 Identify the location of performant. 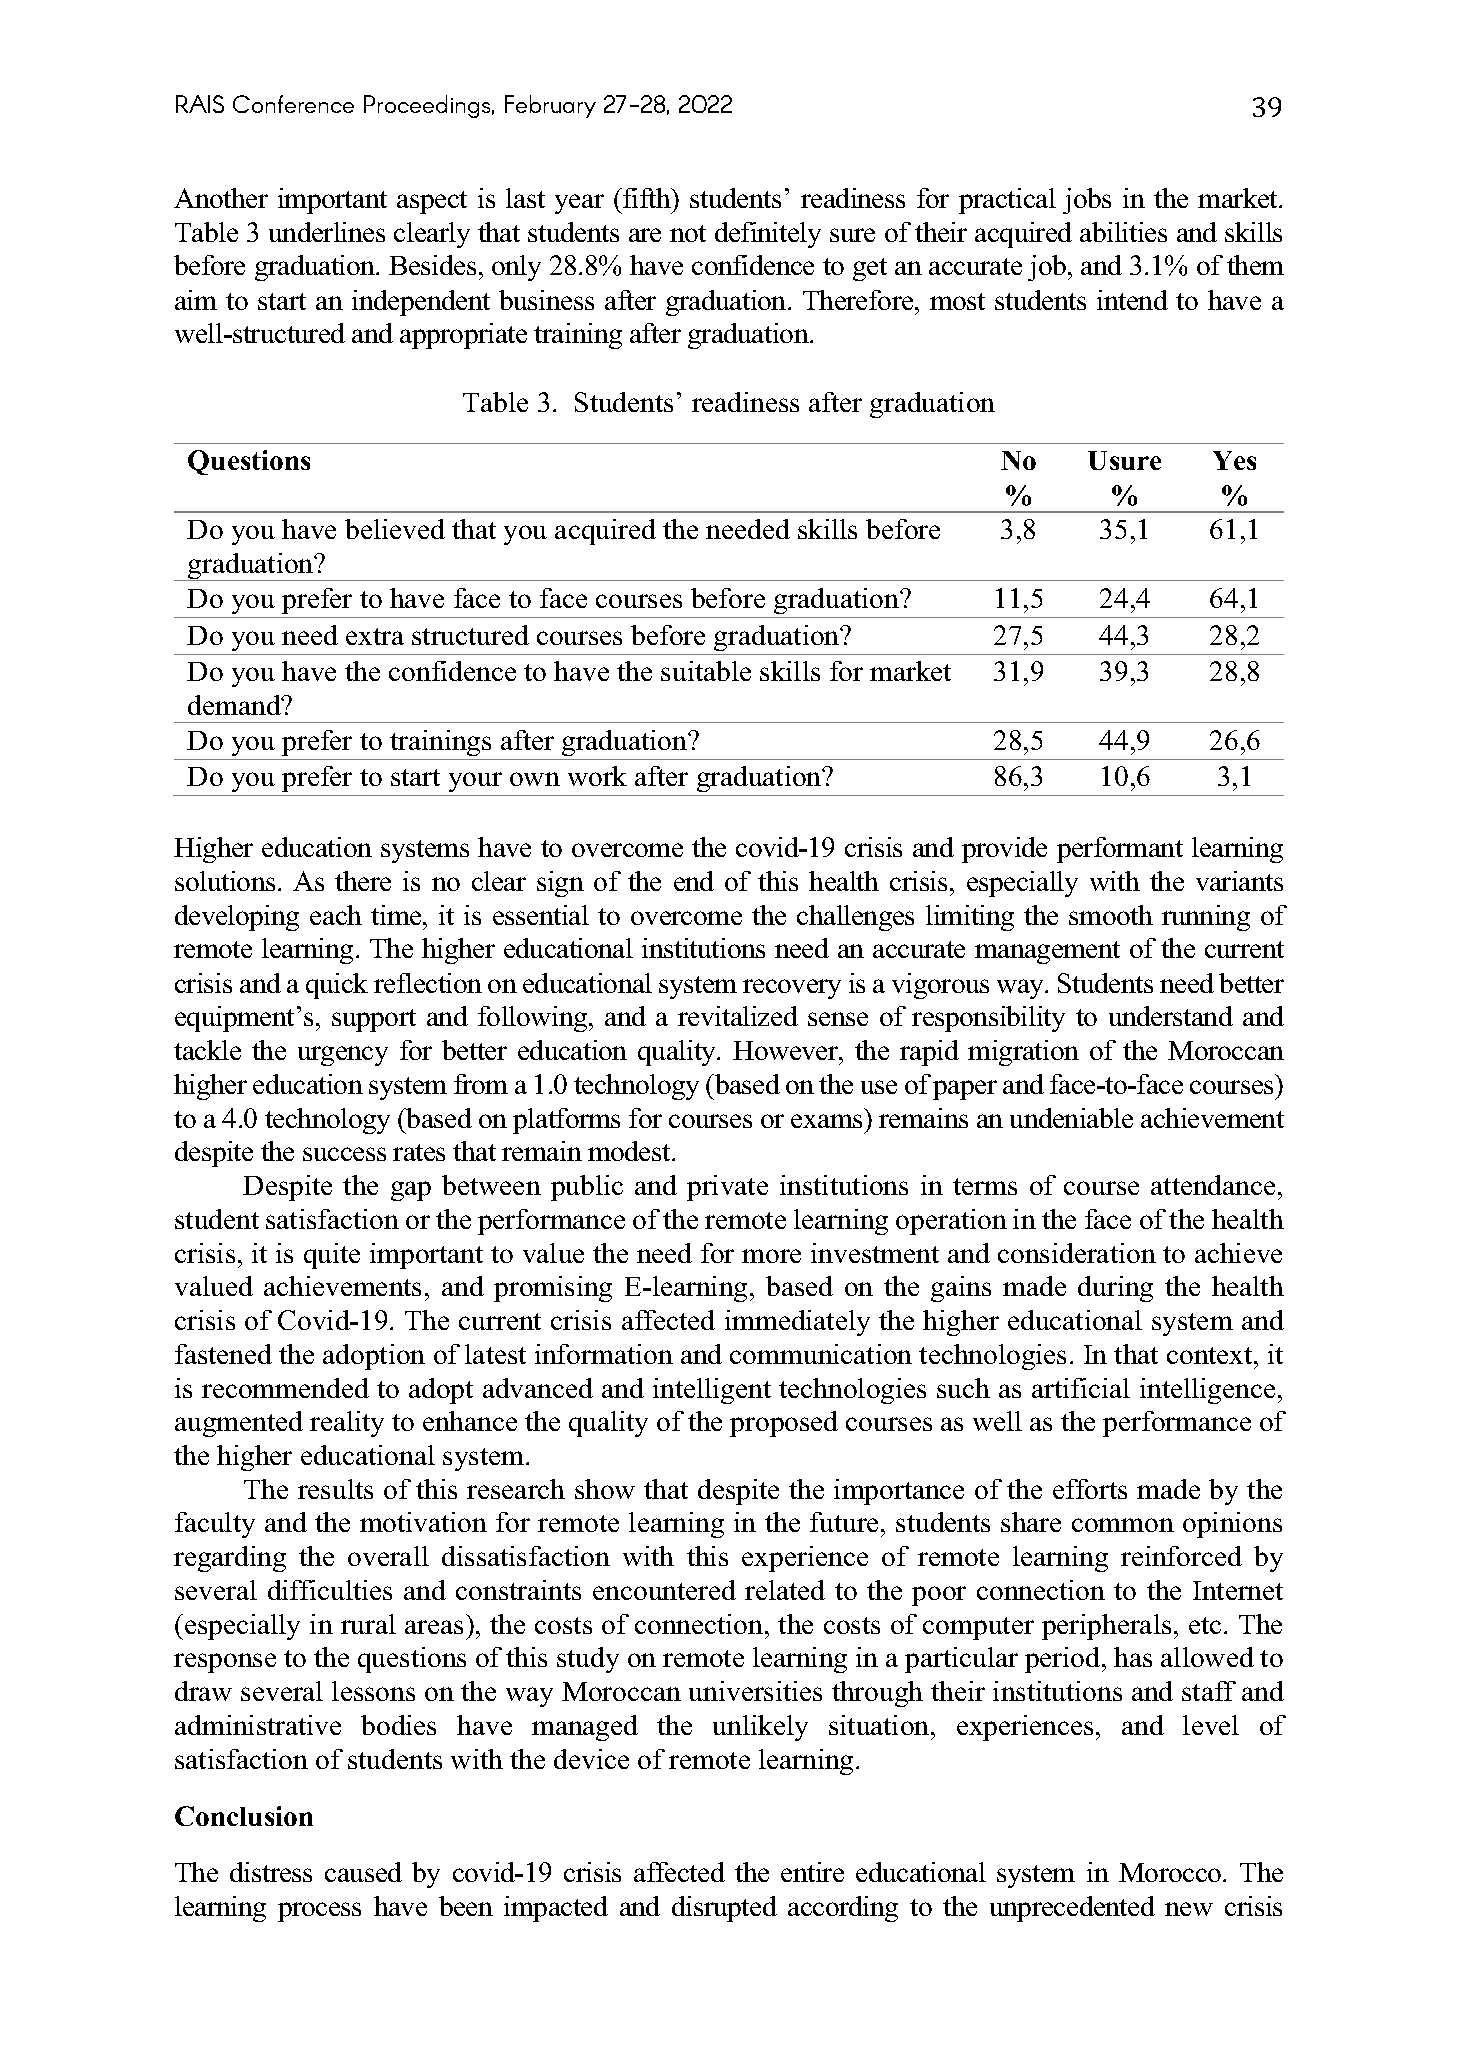
(1120, 850).
